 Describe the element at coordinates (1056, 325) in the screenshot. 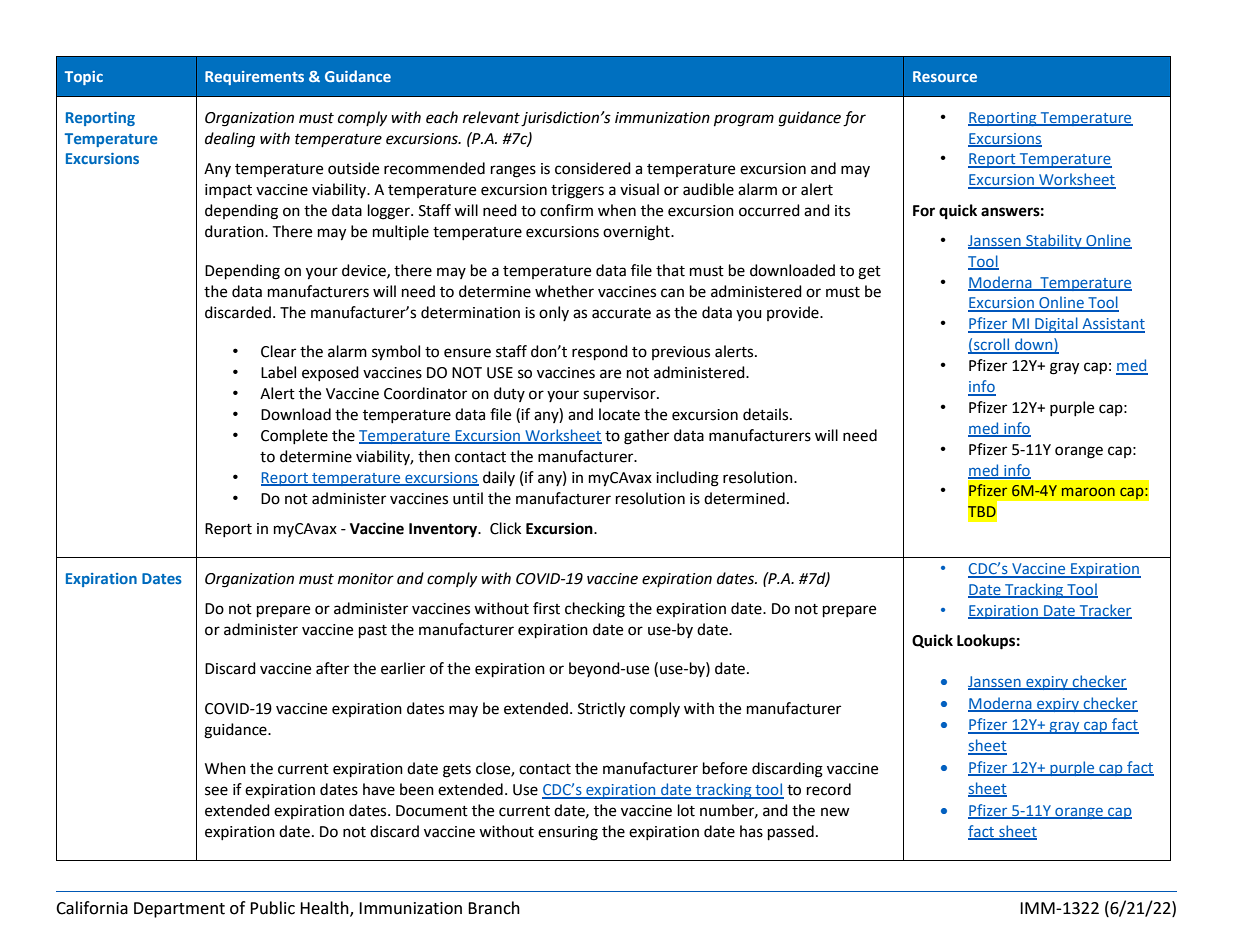

I see `Digital` at that location.
